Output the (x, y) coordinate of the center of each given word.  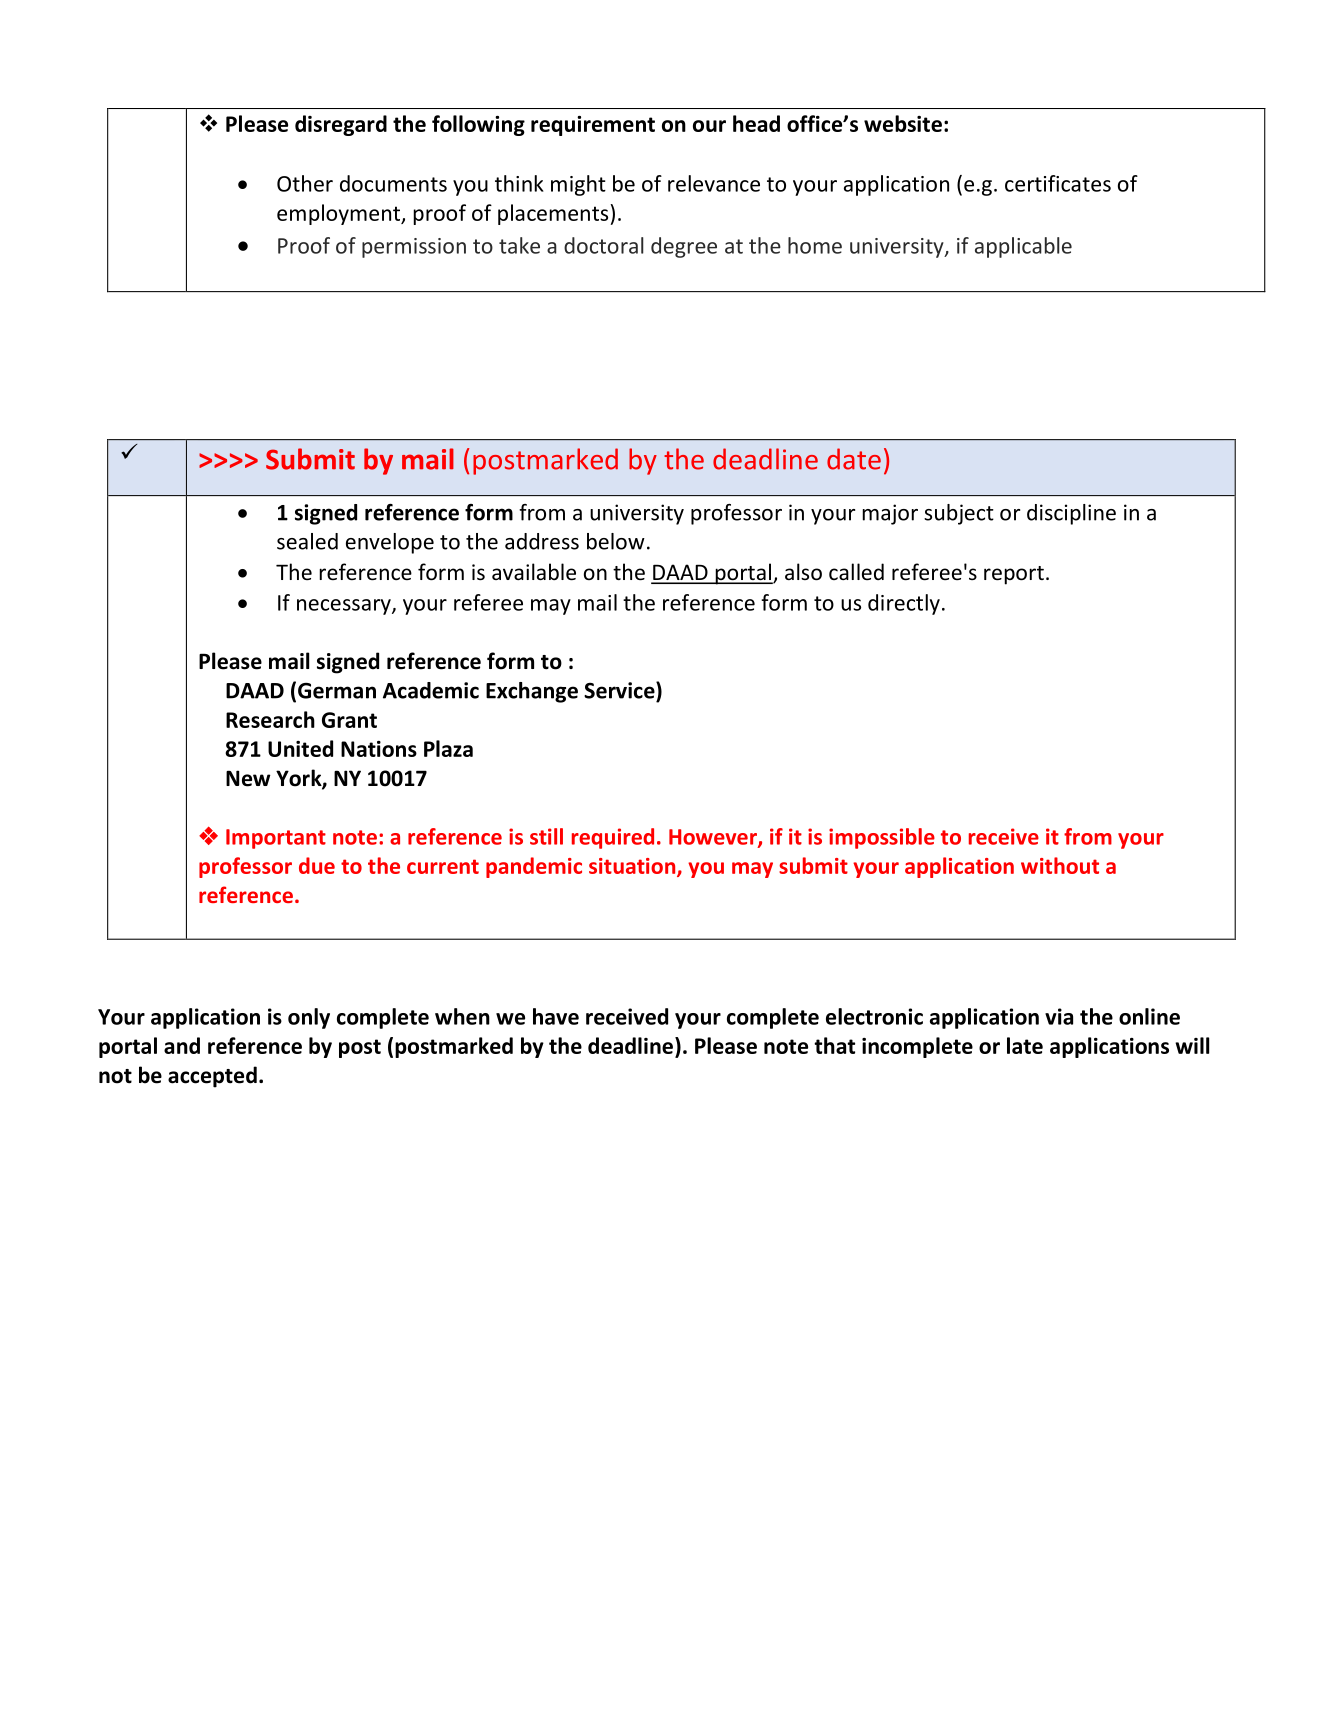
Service (620, 690)
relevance (714, 183)
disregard (341, 125)
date (854, 459)
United (300, 748)
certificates (1058, 183)
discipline (1071, 514)
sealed (307, 541)
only (309, 1018)
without (1060, 865)
